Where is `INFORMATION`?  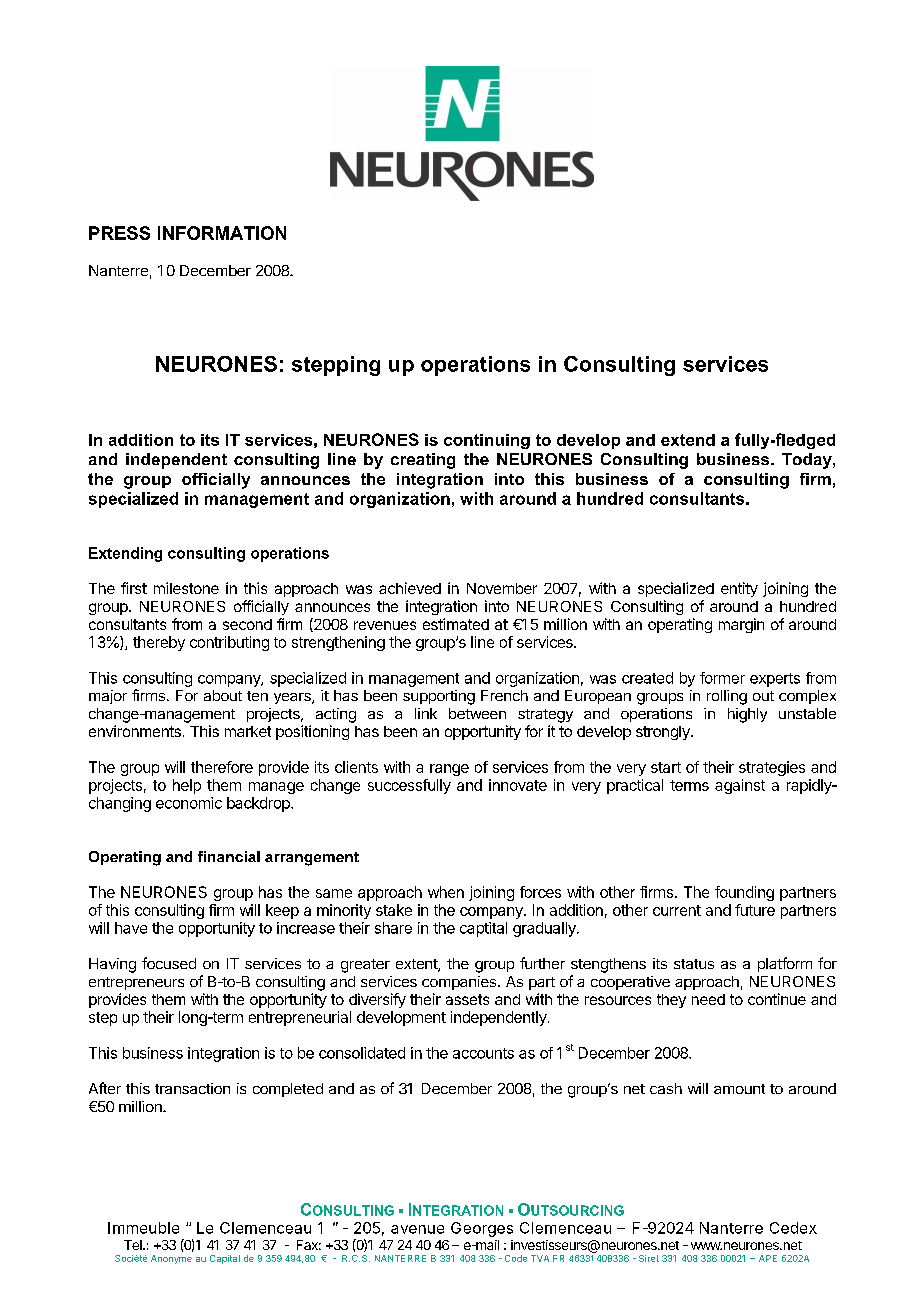
INFORMATION is located at coordinates (222, 233).
